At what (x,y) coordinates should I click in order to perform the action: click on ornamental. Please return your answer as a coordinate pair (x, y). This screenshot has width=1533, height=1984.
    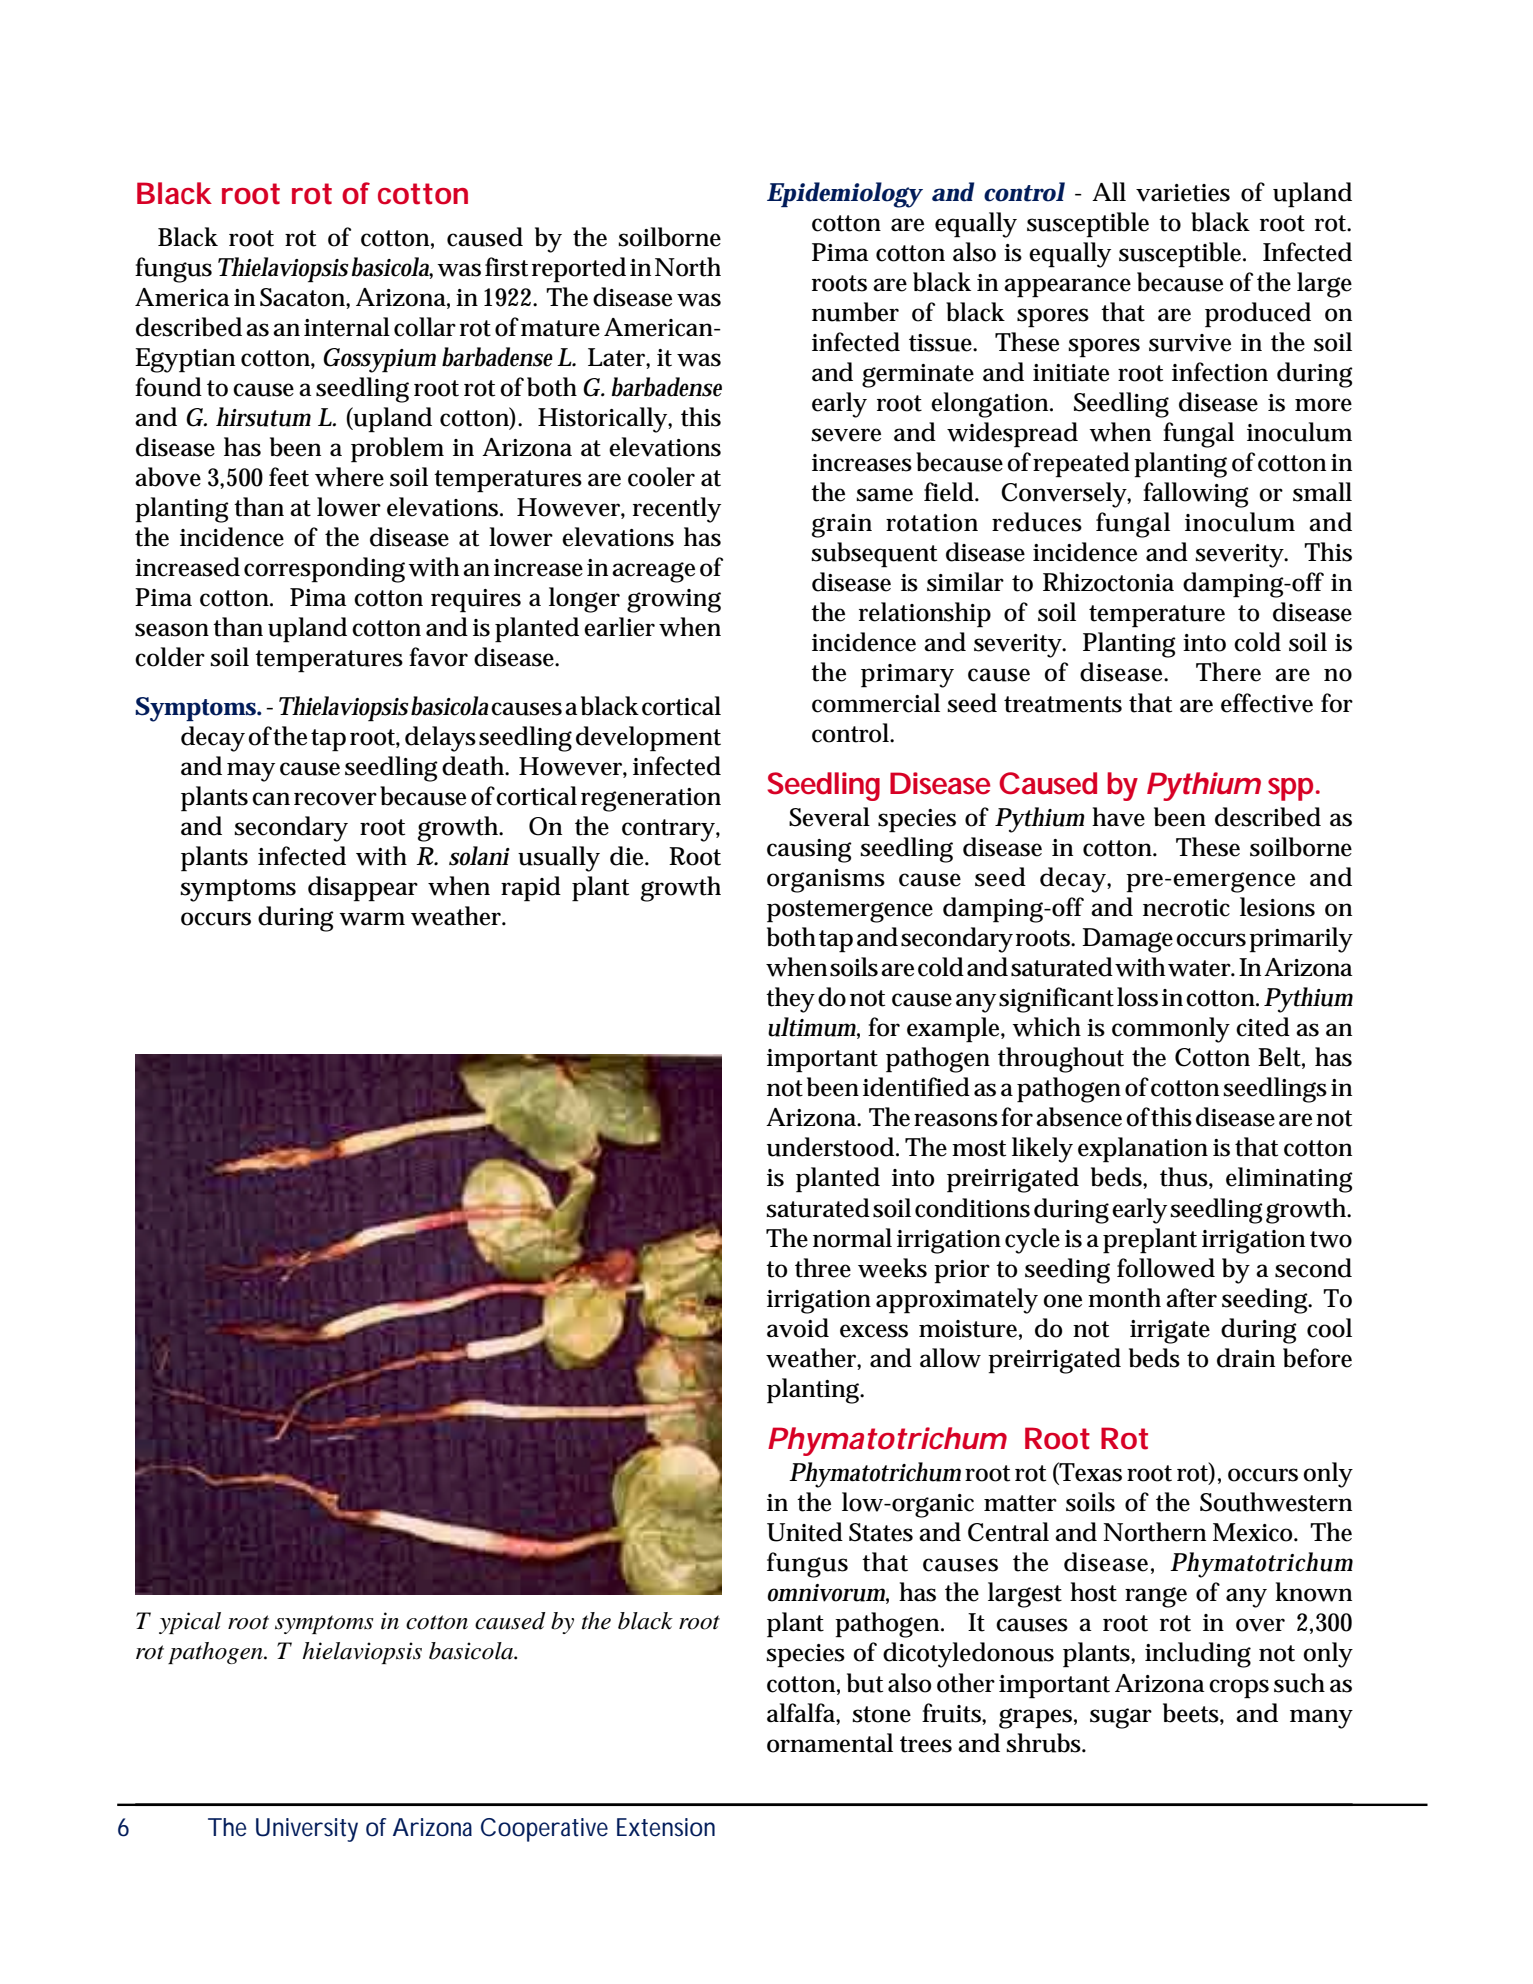
    Looking at the image, I should click on (830, 1743).
